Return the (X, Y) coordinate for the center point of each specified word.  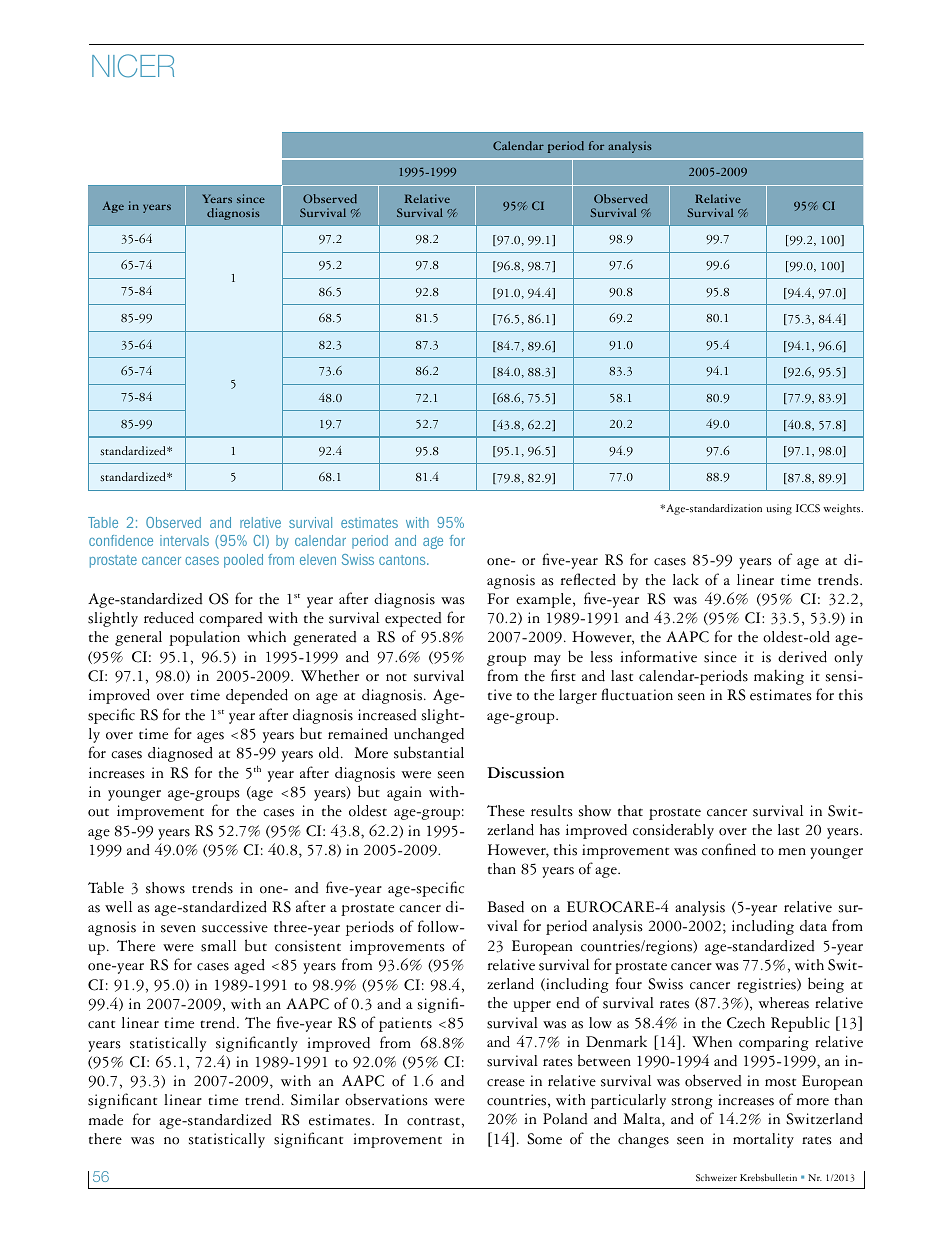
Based (505, 907)
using (779, 509)
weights (843, 509)
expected (413, 619)
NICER (133, 66)
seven (178, 929)
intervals (184, 540)
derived (802, 657)
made (106, 1120)
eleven (318, 559)
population (204, 638)
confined (729, 849)
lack (686, 579)
